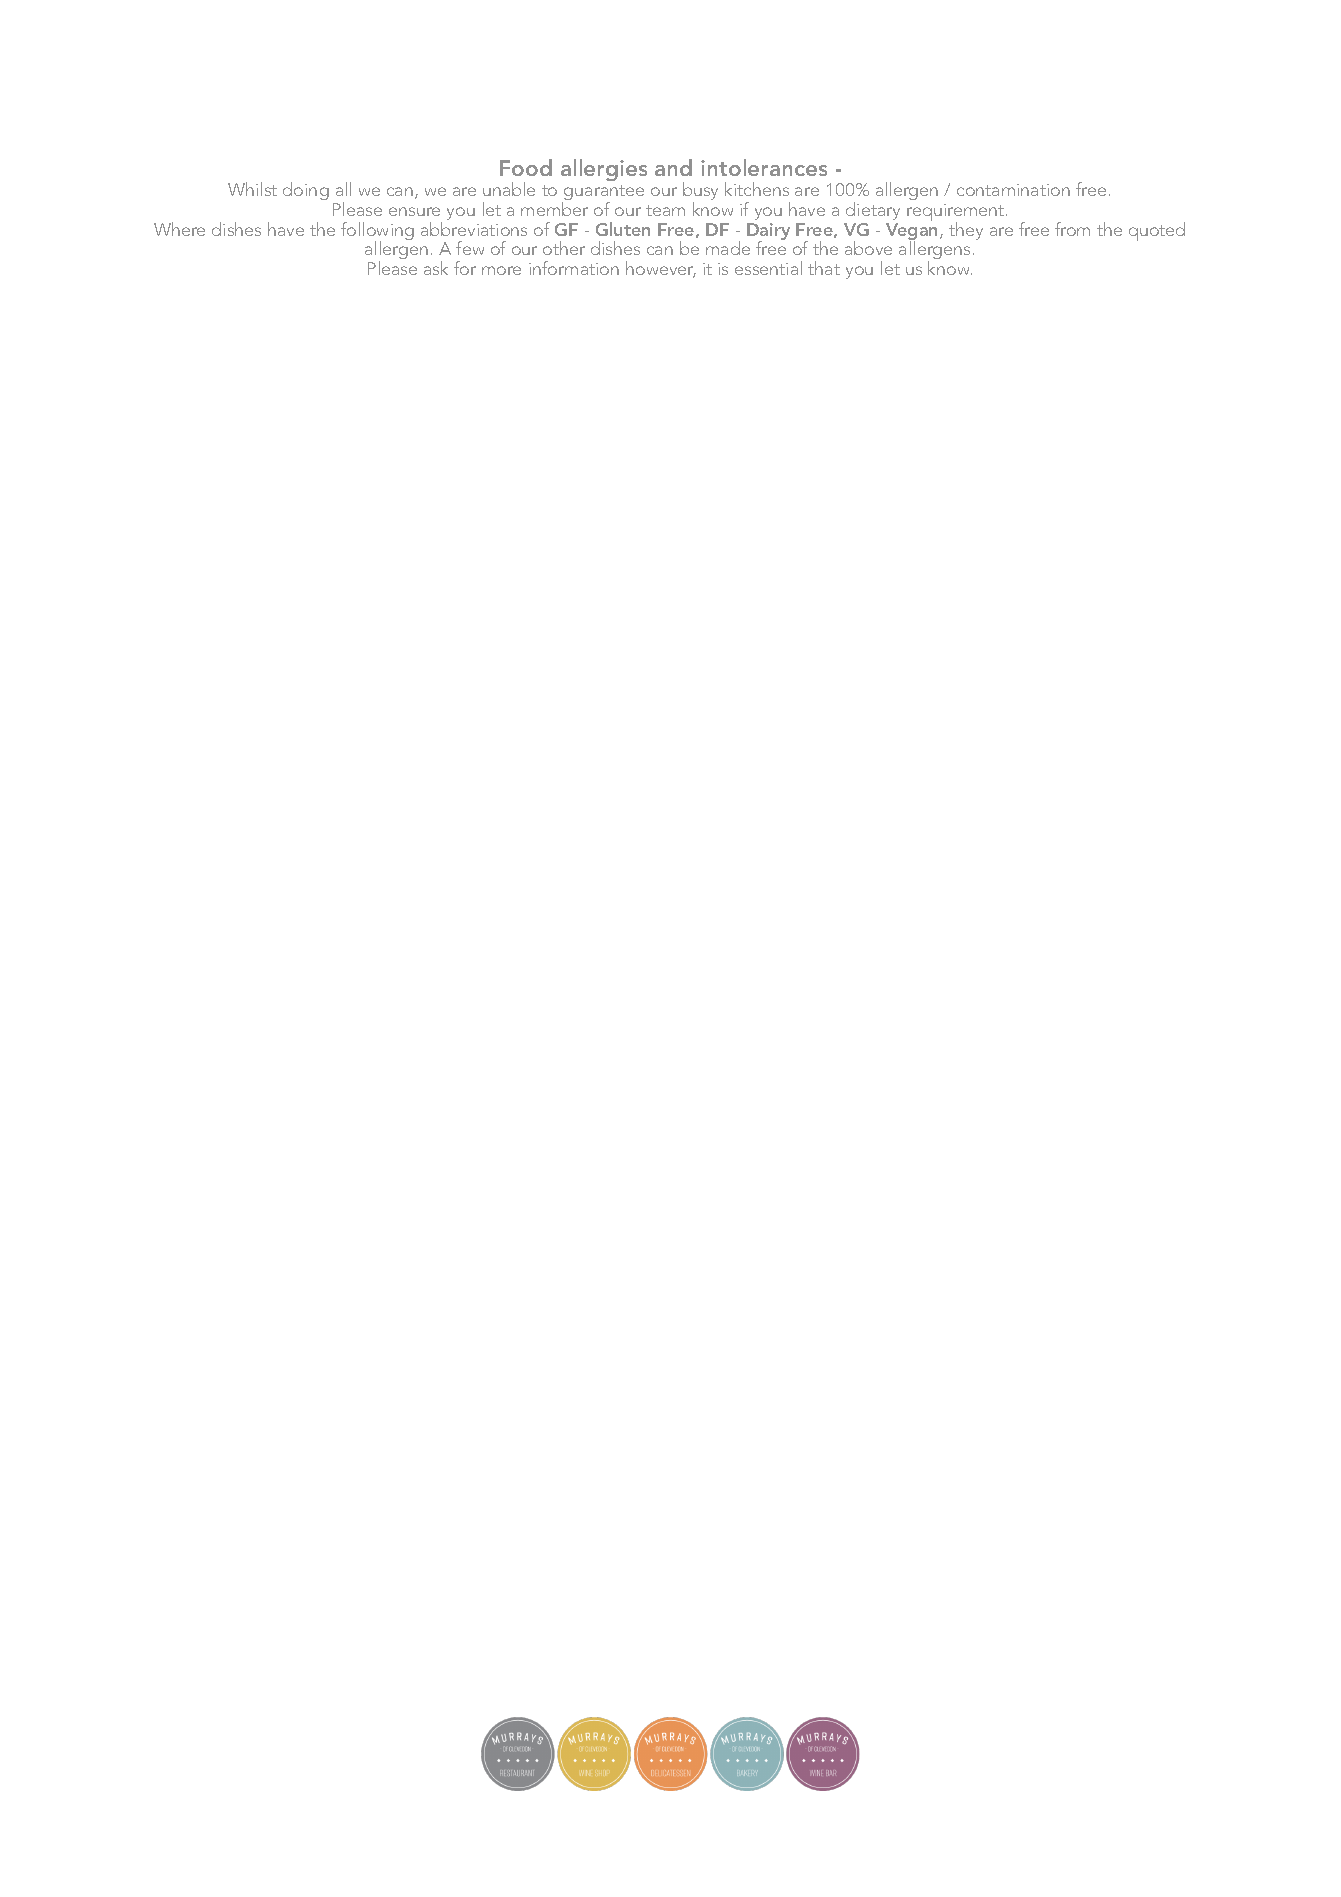 The image size is (1341, 1897). I want to click on Food, so click(526, 167).
